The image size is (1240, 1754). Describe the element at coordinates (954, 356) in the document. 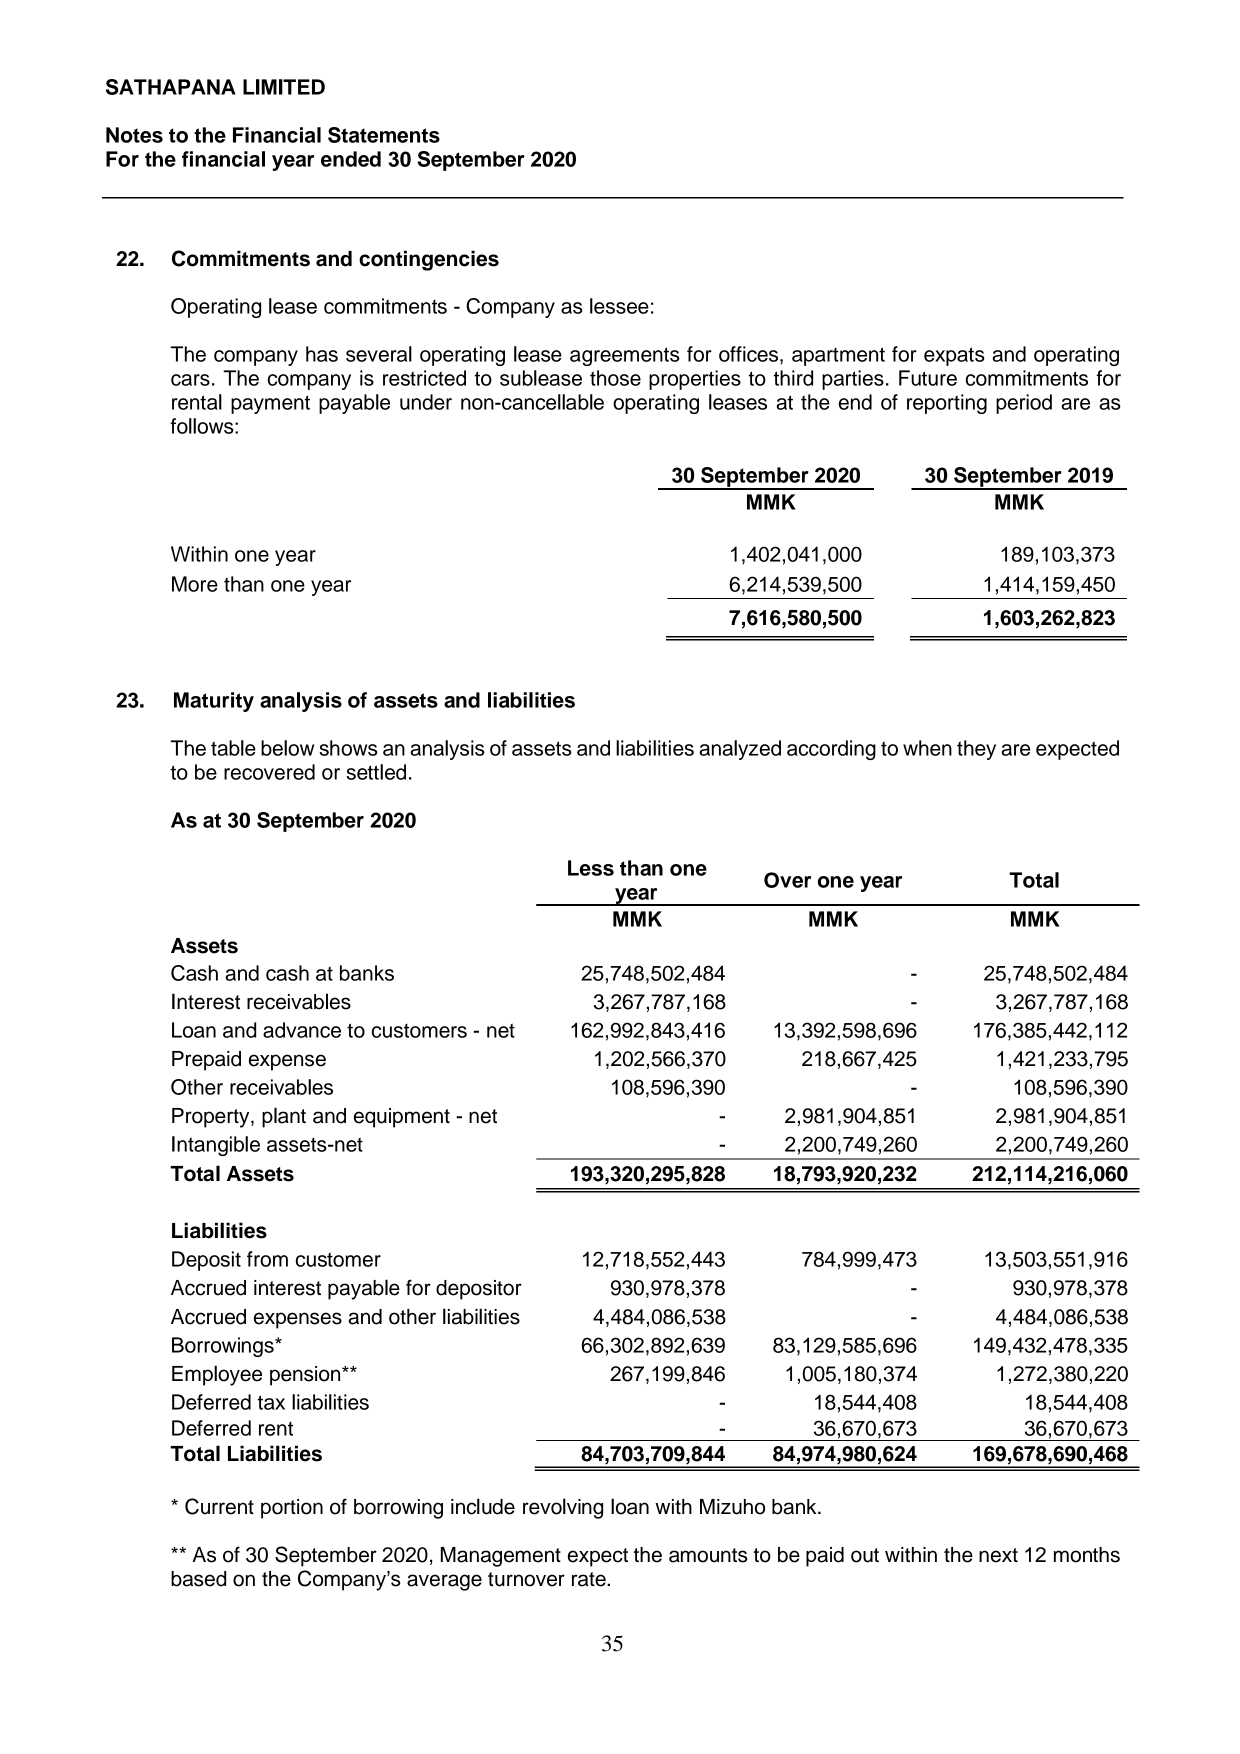

I see `expats` at that location.
